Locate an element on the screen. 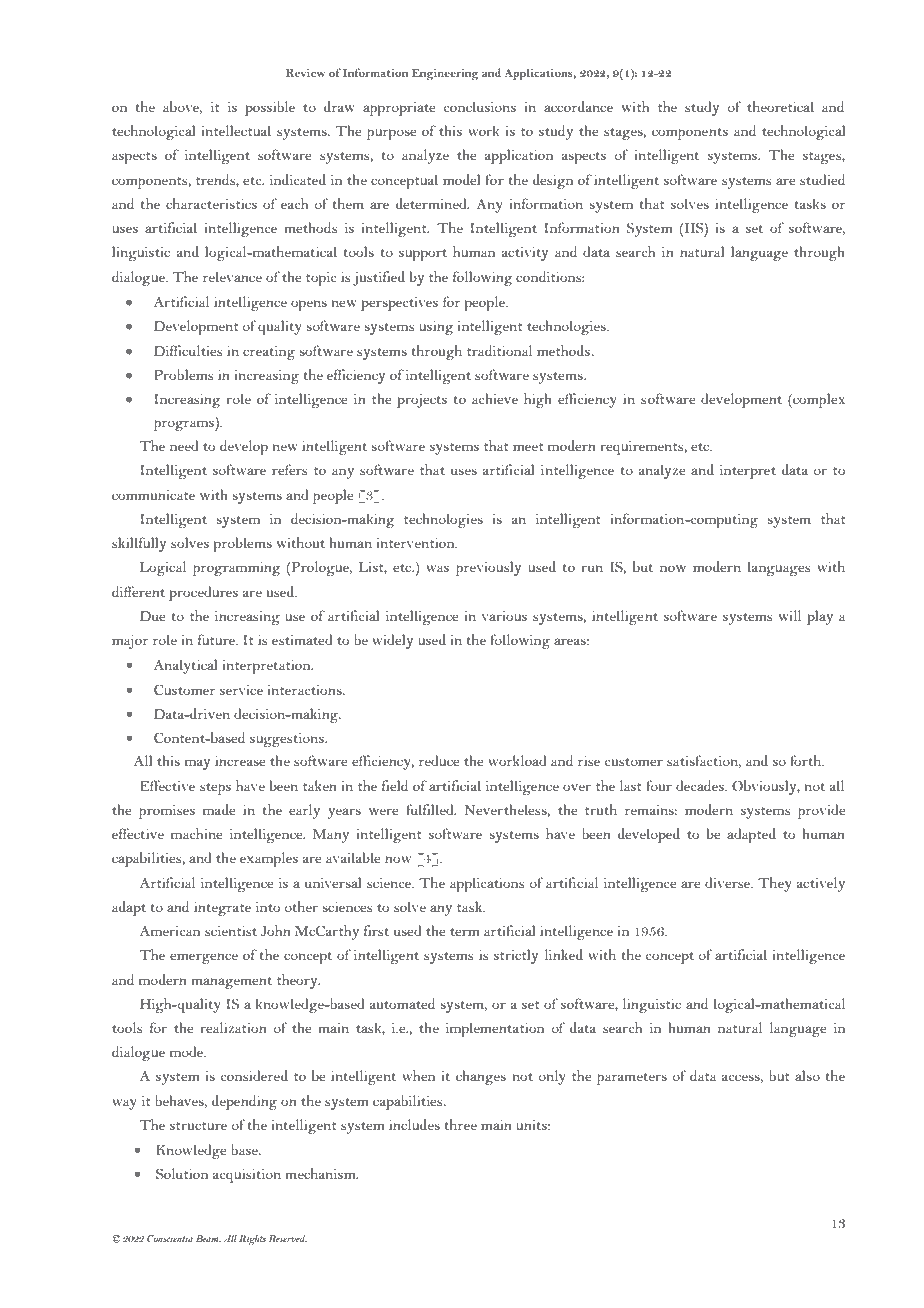  studied is located at coordinates (822, 179).
